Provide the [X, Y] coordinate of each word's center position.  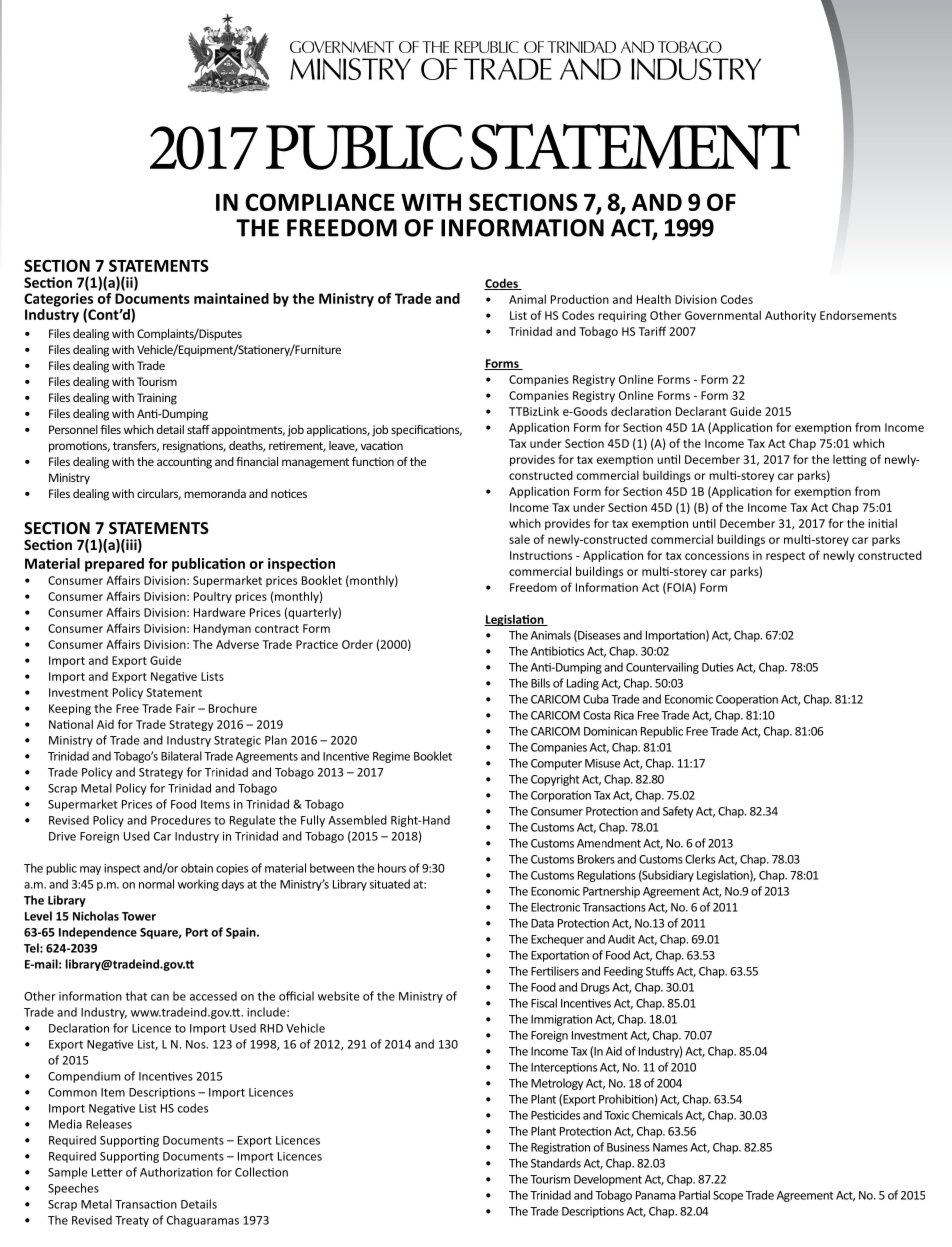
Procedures [181, 820]
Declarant [701, 411]
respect [785, 557]
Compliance [320, 202]
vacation [382, 445]
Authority [790, 316]
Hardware [219, 612]
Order [357, 644]
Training [157, 399]
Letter [107, 1172]
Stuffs [660, 971]
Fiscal [544, 1003]
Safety [678, 812]
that [136, 996]
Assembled [357, 820]
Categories [58, 299]
